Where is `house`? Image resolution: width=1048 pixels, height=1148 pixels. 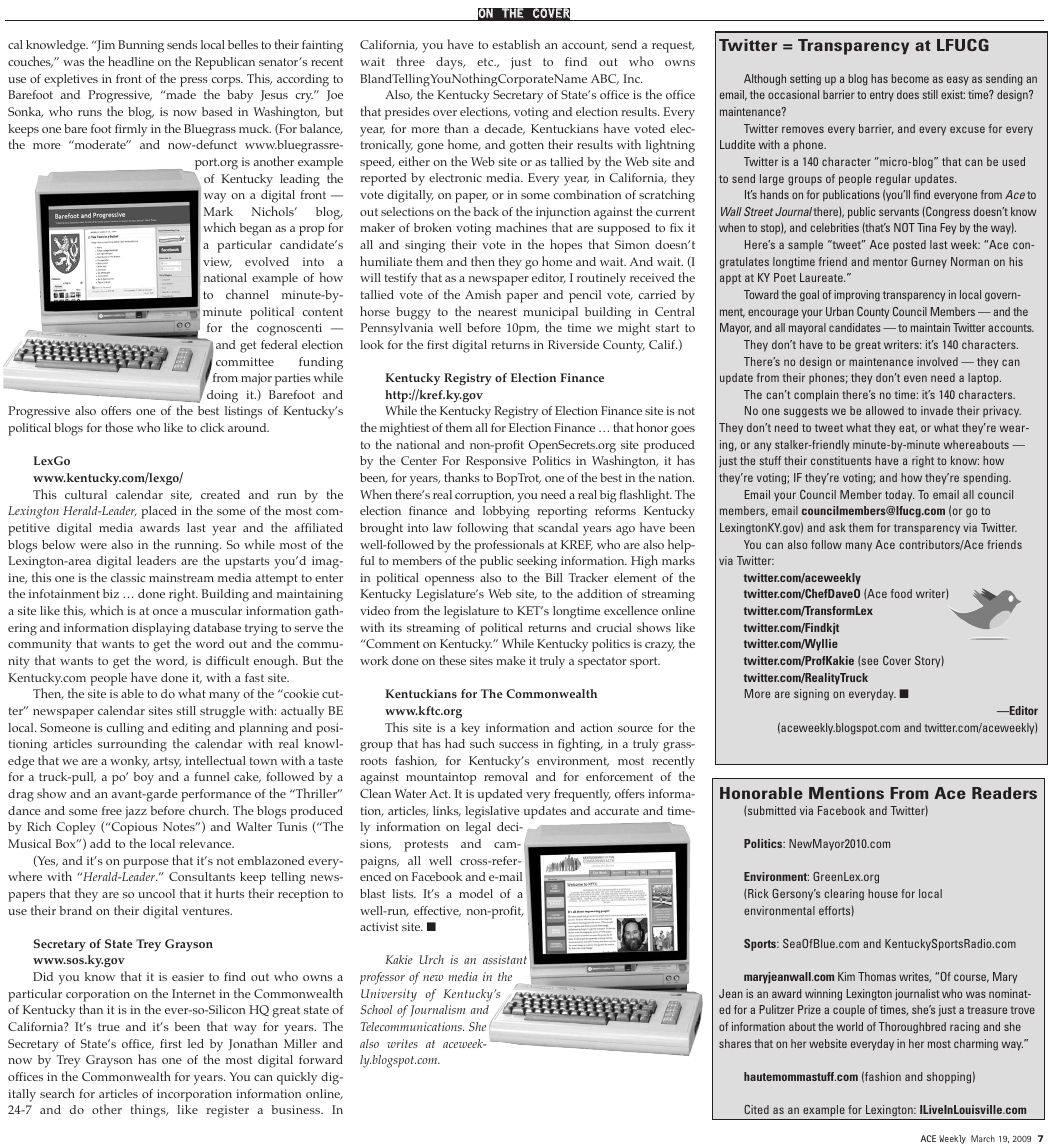 house is located at coordinates (883, 893).
